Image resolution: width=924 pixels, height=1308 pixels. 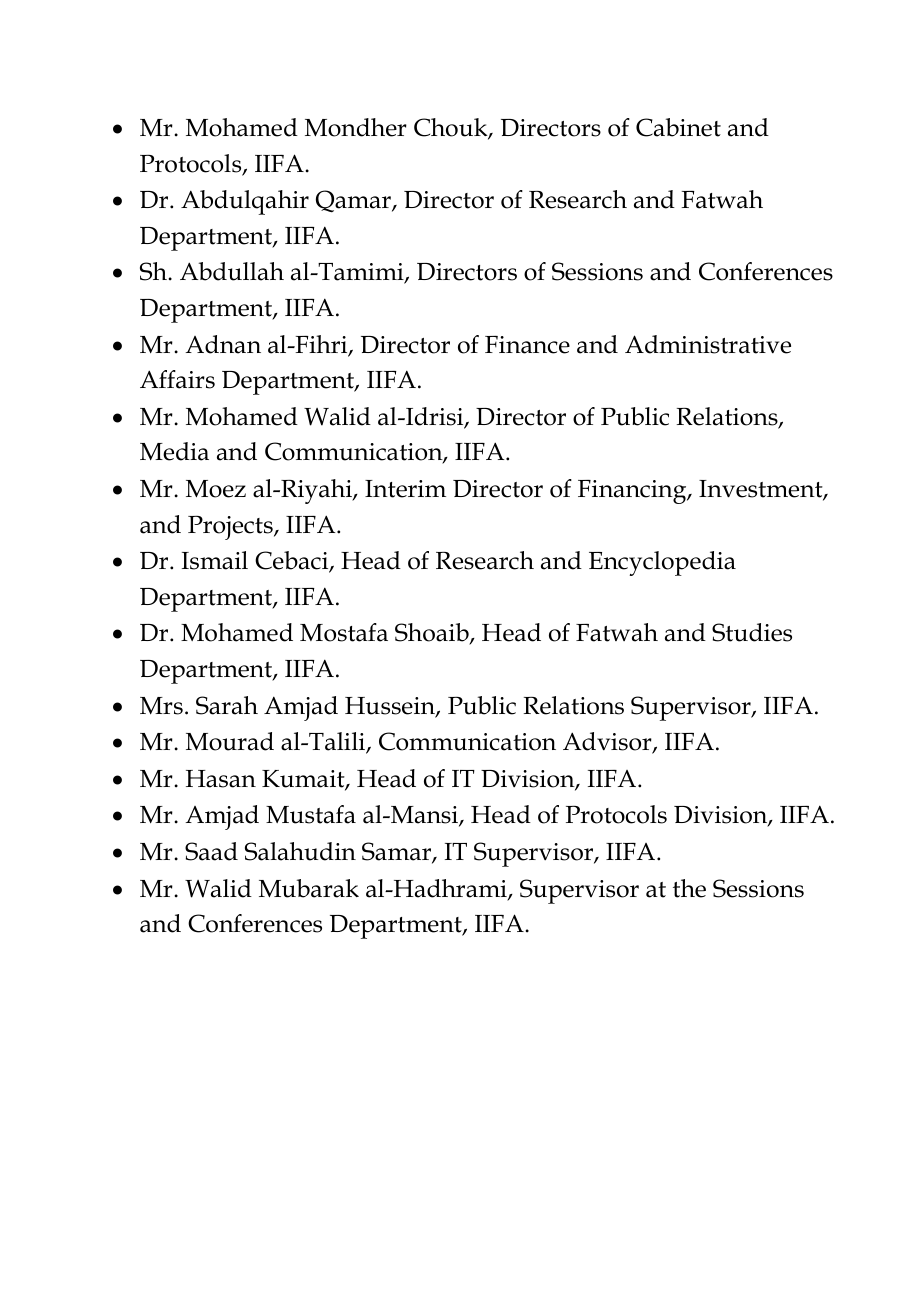 What do you see at coordinates (405, 489) in the image?
I see `Interim` at bounding box center [405, 489].
